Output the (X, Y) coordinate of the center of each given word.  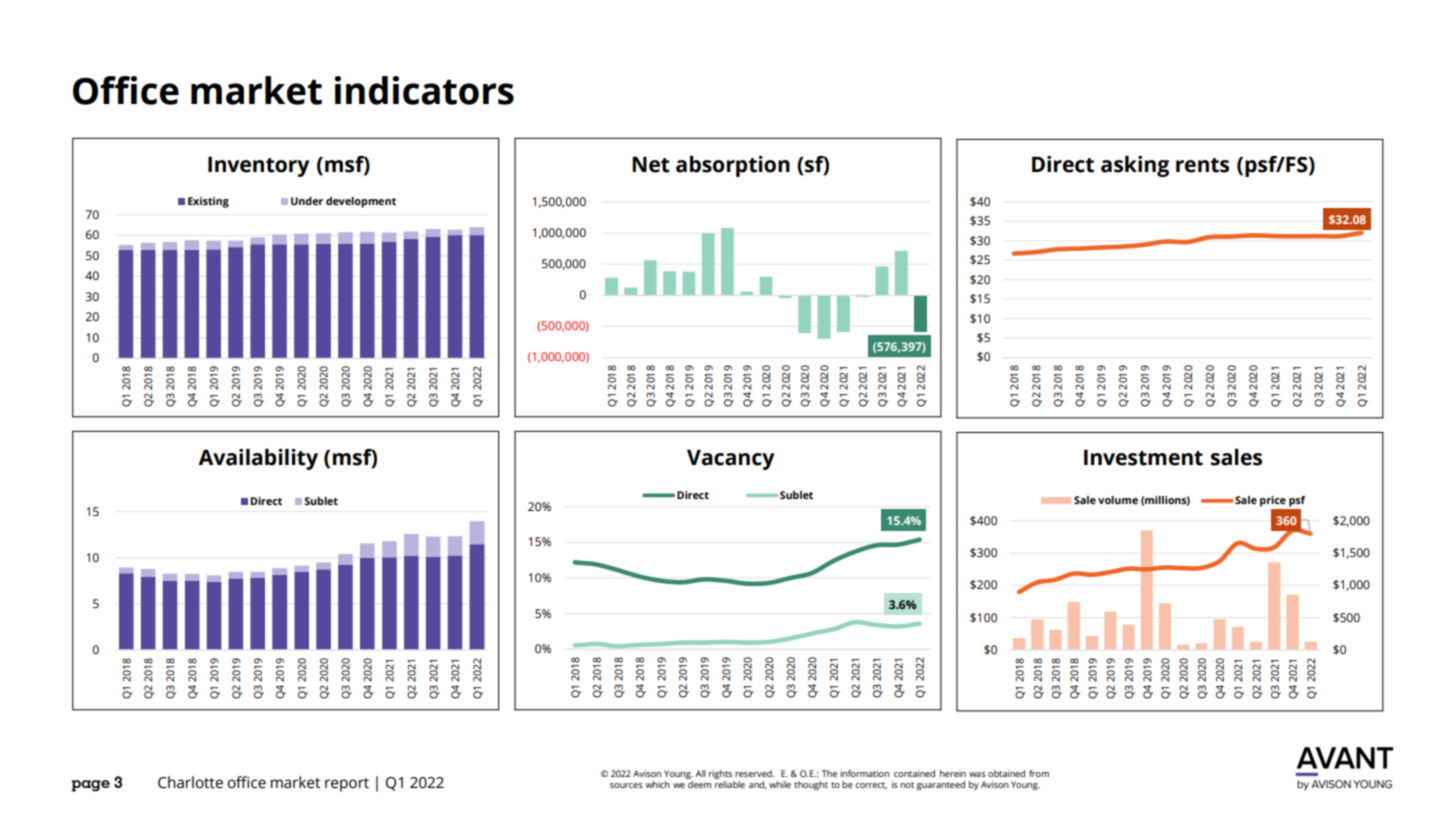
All (700, 773)
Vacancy (730, 459)
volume (1118, 500)
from (1039, 773)
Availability (258, 459)
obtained (1006, 773)
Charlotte (190, 782)
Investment (1143, 457)
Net (651, 164)
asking (1135, 166)
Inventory (258, 166)
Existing (208, 202)
